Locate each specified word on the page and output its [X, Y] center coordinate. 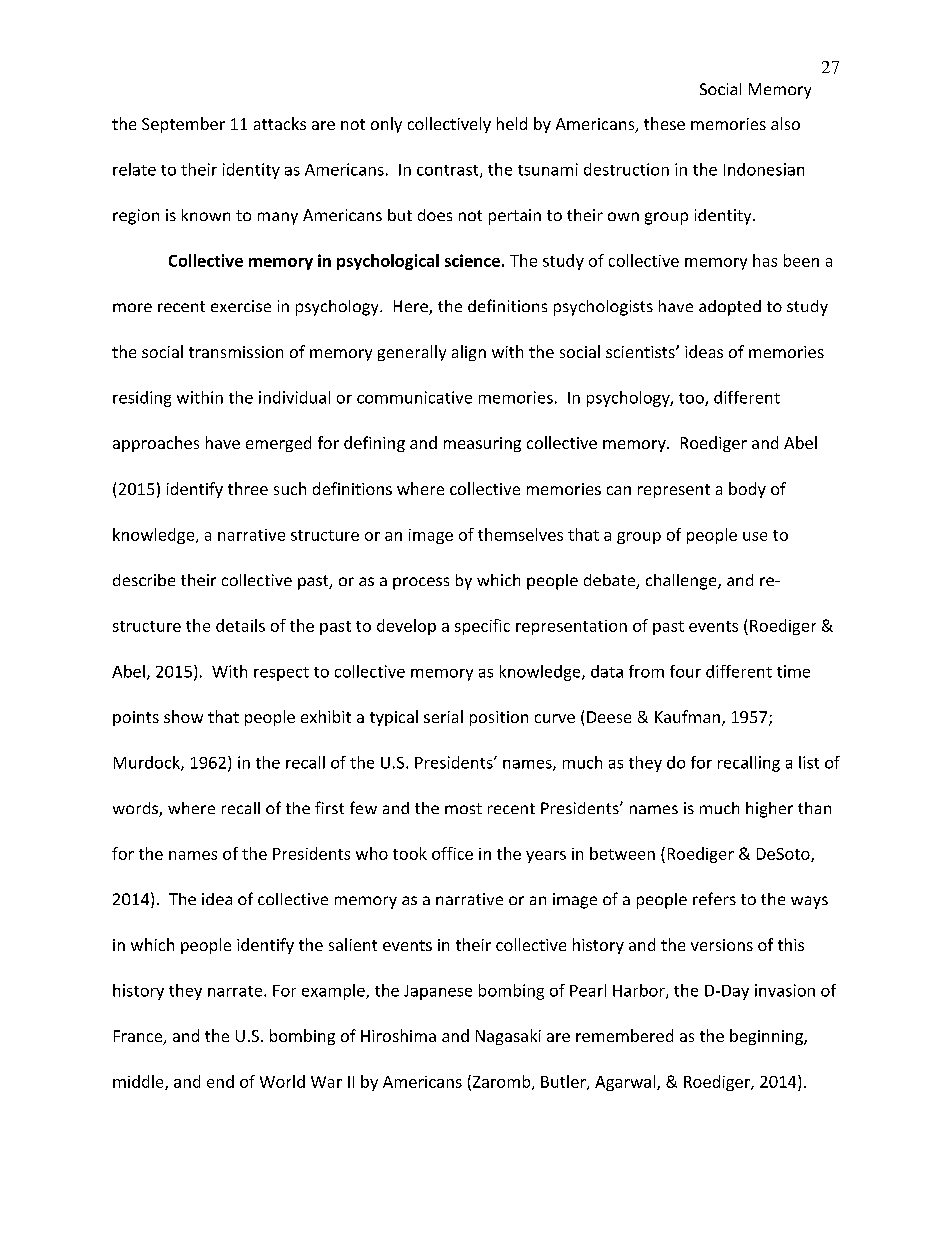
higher [769, 810]
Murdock [148, 763]
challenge [682, 582]
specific [482, 627]
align [469, 353]
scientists [641, 352]
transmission [236, 352]
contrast [449, 171]
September [183, 125]
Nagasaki [508, 1037]
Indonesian [764, 169]
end [220, 1081]
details [240, 625]
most [463, 808]
